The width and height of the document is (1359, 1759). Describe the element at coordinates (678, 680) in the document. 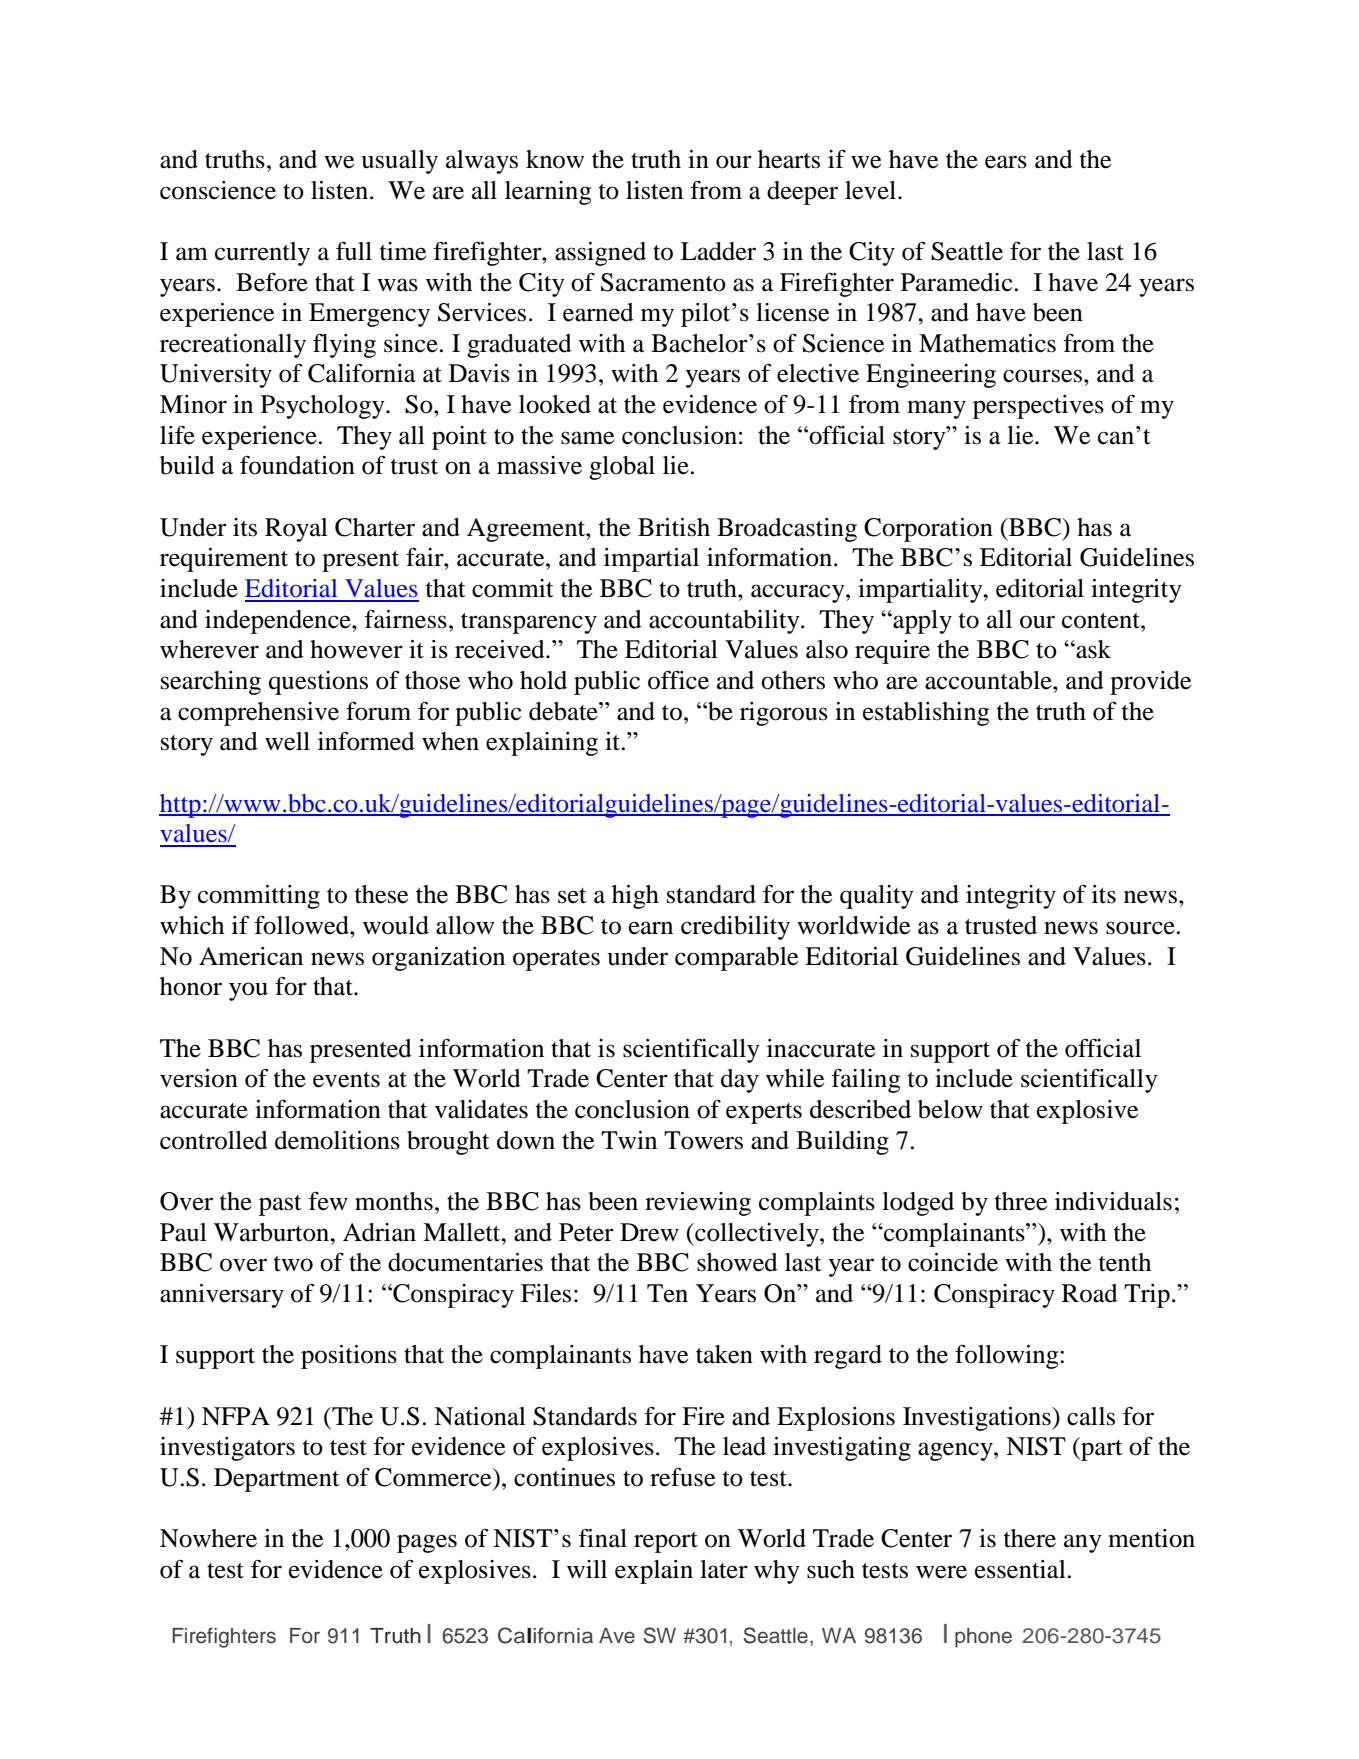

I see `office` at that location.
